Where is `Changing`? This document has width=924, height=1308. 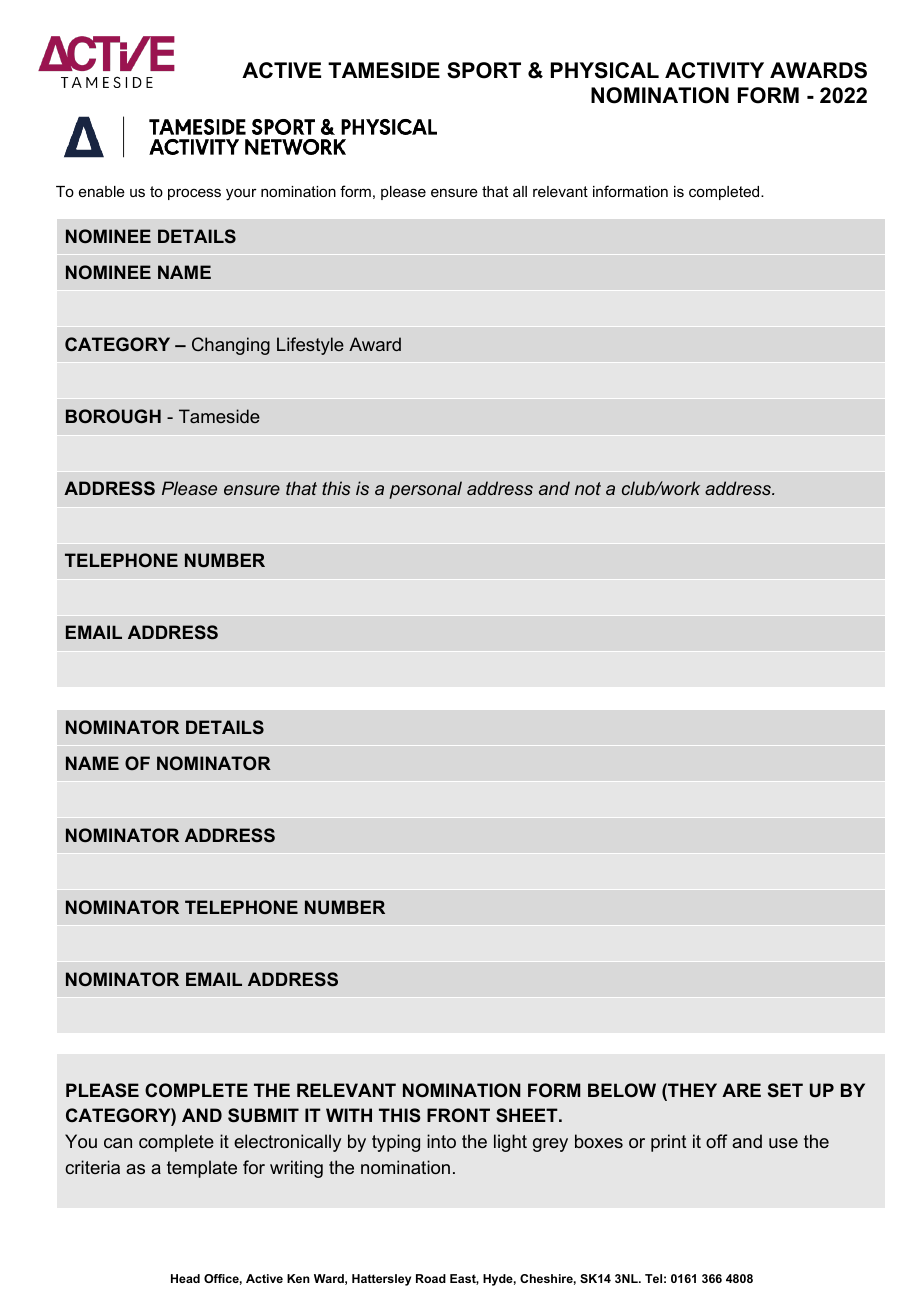
Changing is located at coordinates (231, 346).
